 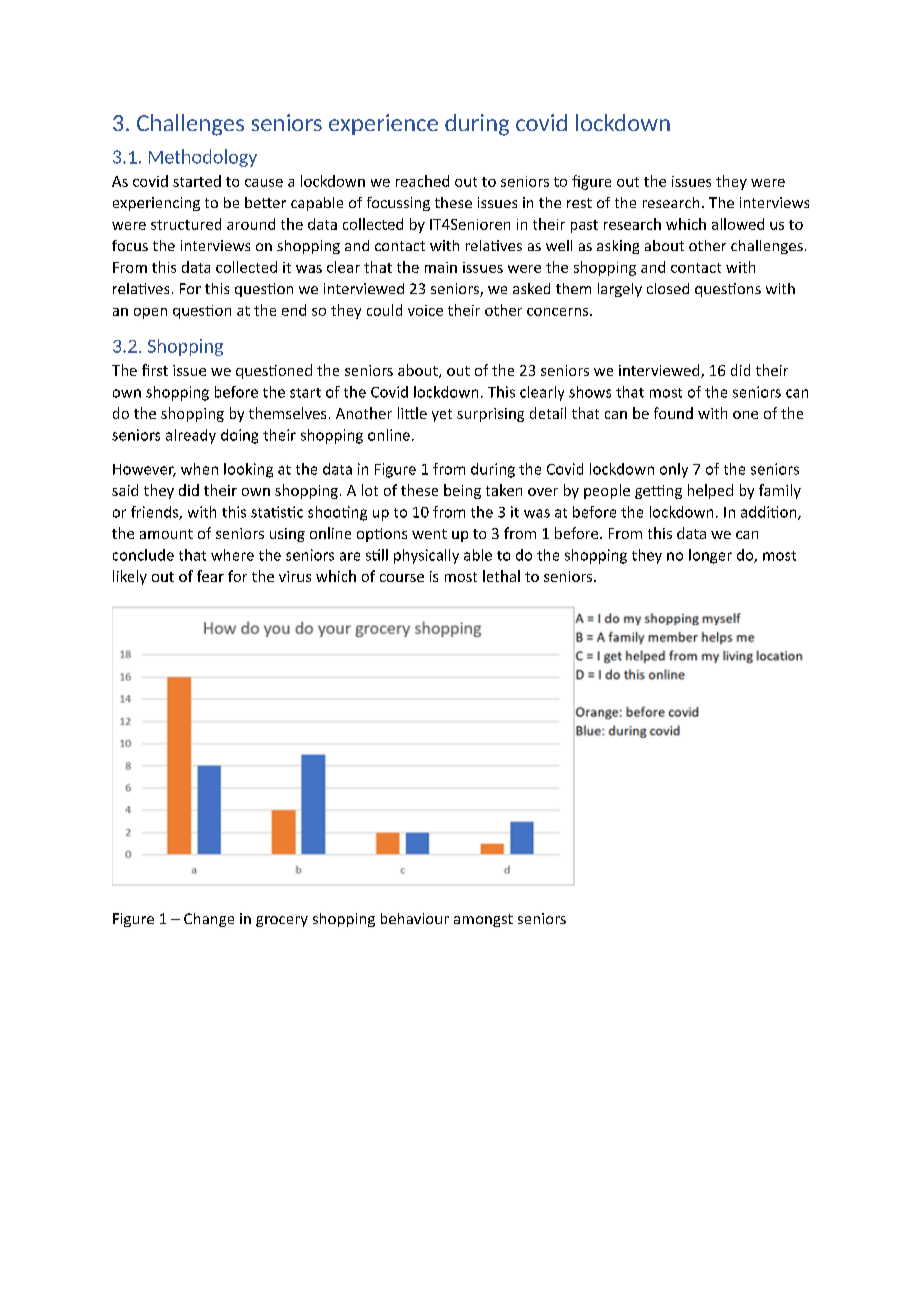 What do you see at coordinates (738, 224) in the page?
I see `allowed` at bounding box center [738, 224].
